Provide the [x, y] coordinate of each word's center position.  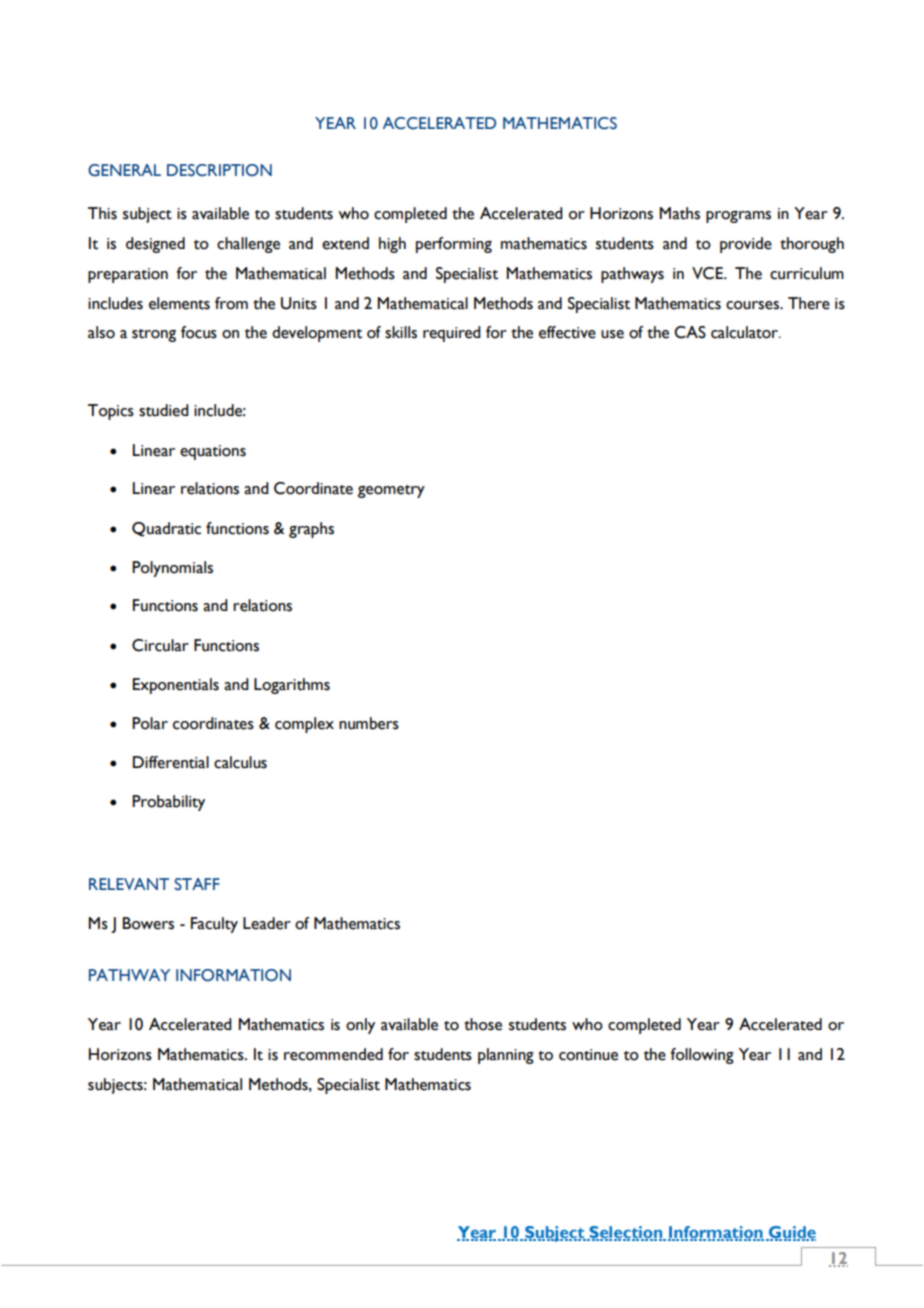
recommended [333, 1054]
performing [454, 245]
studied [164, 410]
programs [738, 217]
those [483, 1024]
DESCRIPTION [219, 170]
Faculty [214, 925]
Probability [168, 803]
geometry [391, 491]
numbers [369, 723]
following [702, 1056]
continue [588, 1055]
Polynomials [172, 569]
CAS [690, 332]
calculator [746, 332]
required [452, 334]
